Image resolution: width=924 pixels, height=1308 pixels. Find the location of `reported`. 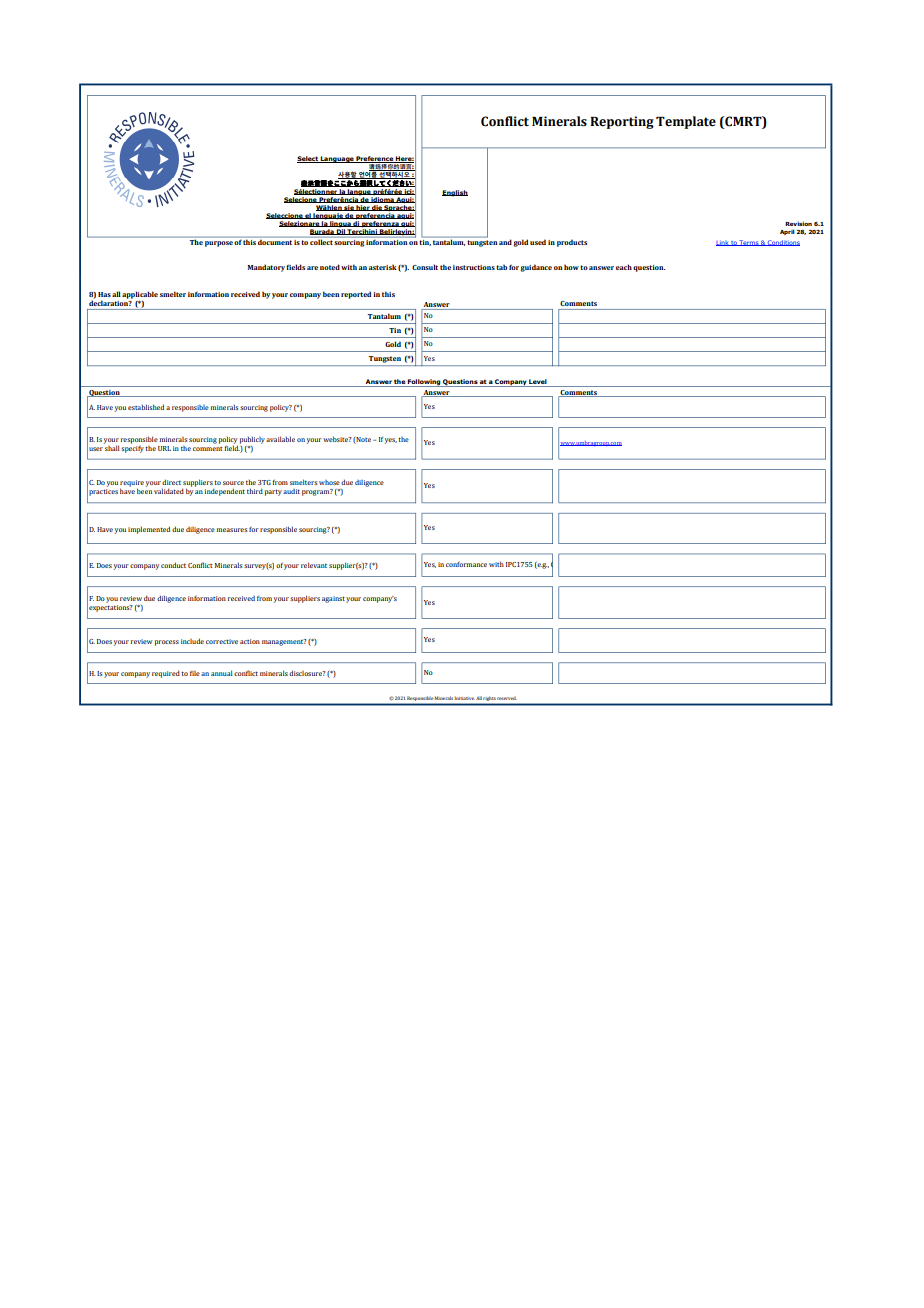

reported is located at coordinates (356, 295).
